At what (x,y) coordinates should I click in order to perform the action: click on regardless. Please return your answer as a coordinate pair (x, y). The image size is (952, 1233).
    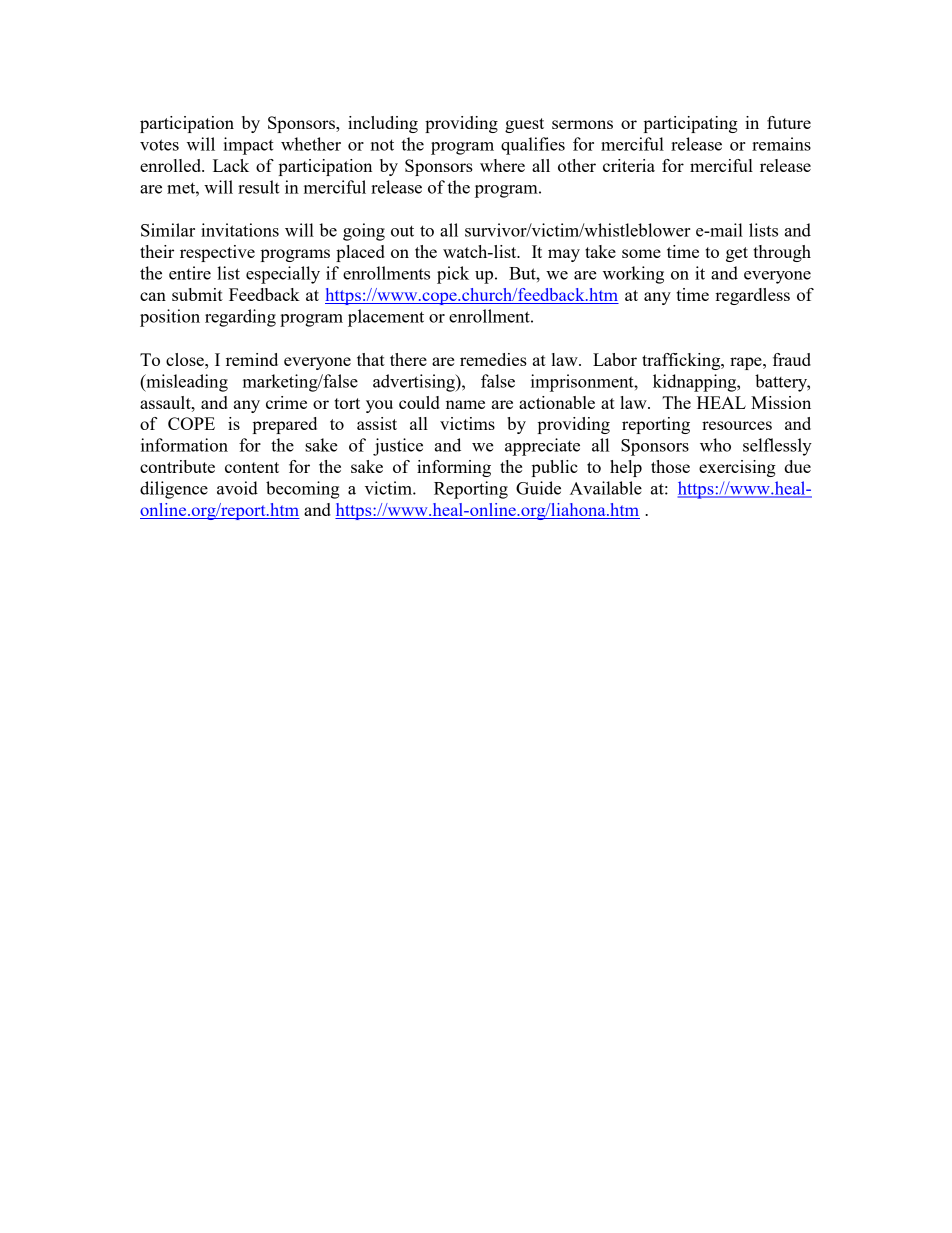
    Looking at the image, I should click on (752, 296).
